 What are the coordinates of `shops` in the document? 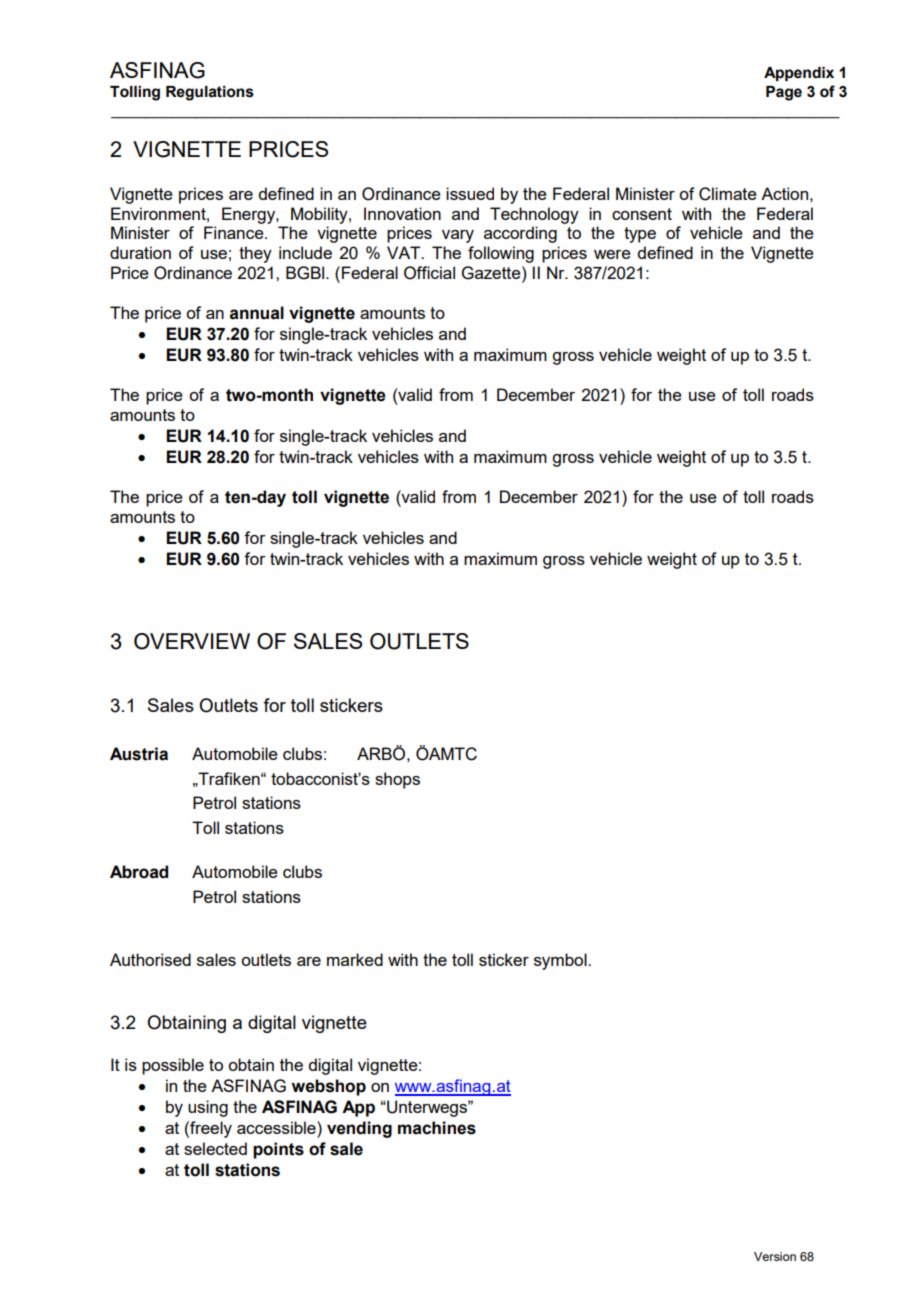 It's located at (397, 780).
